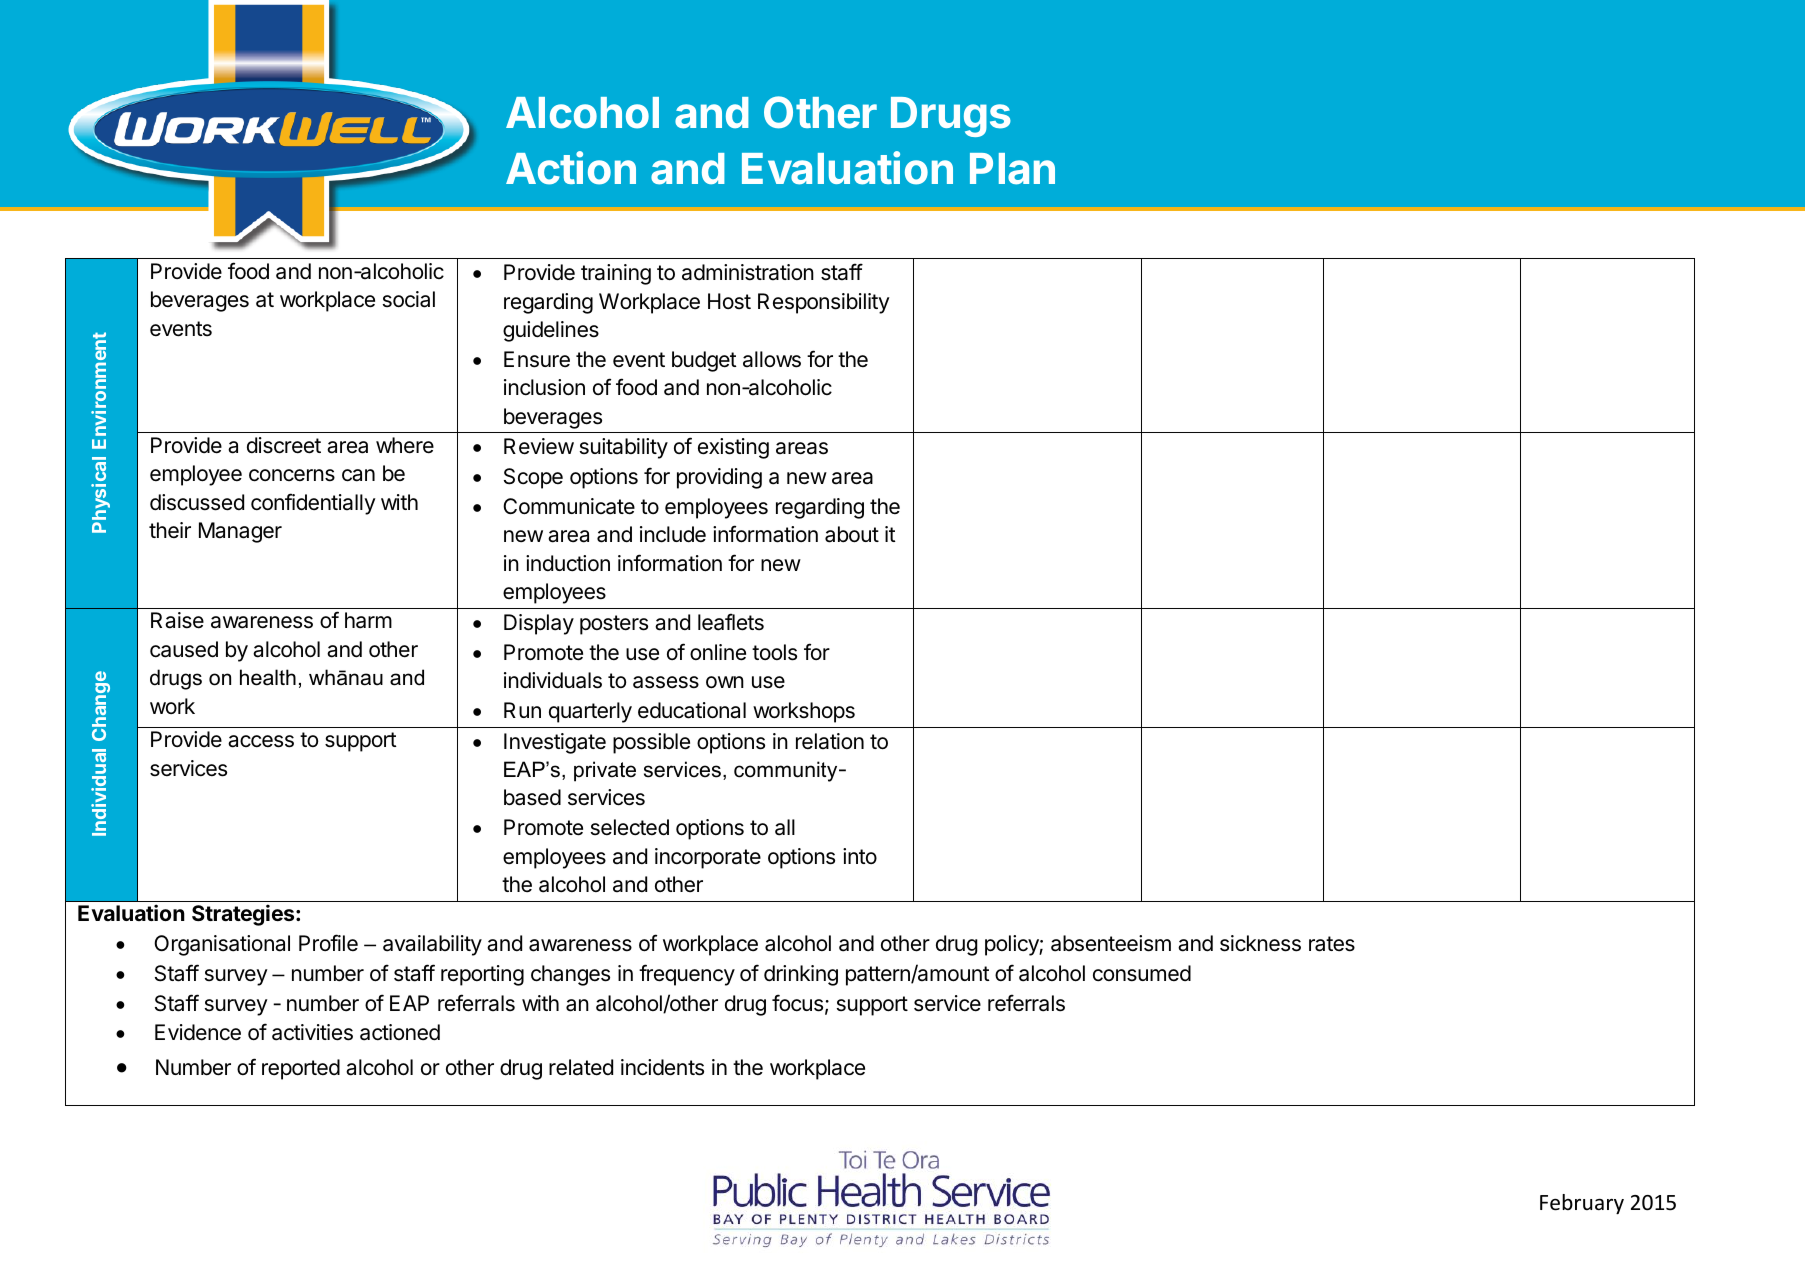  Describe the element at coordinates (852, 534) in the screenshot. I see `about` at that location.
